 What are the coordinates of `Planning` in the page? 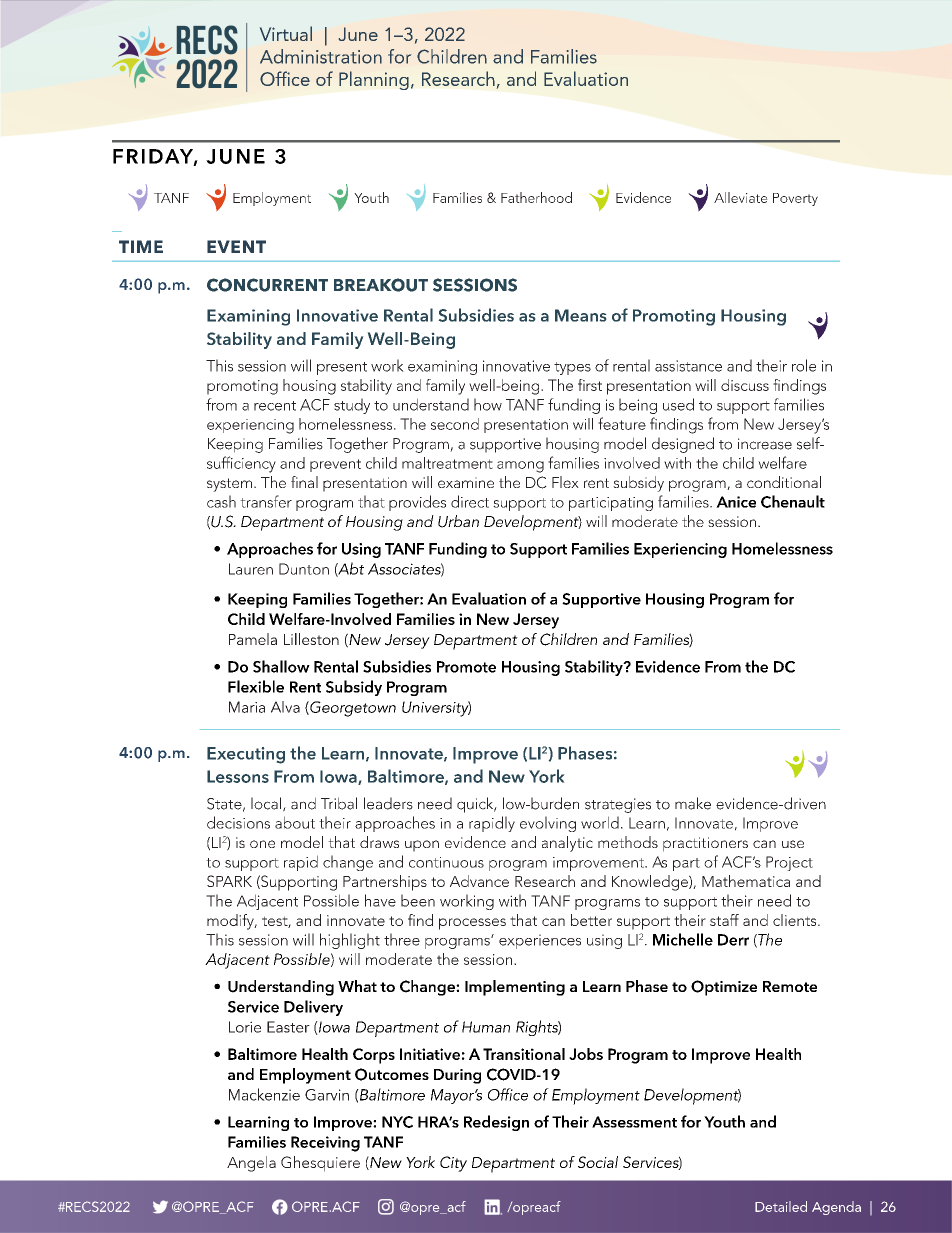 It's located at (374, 80).
